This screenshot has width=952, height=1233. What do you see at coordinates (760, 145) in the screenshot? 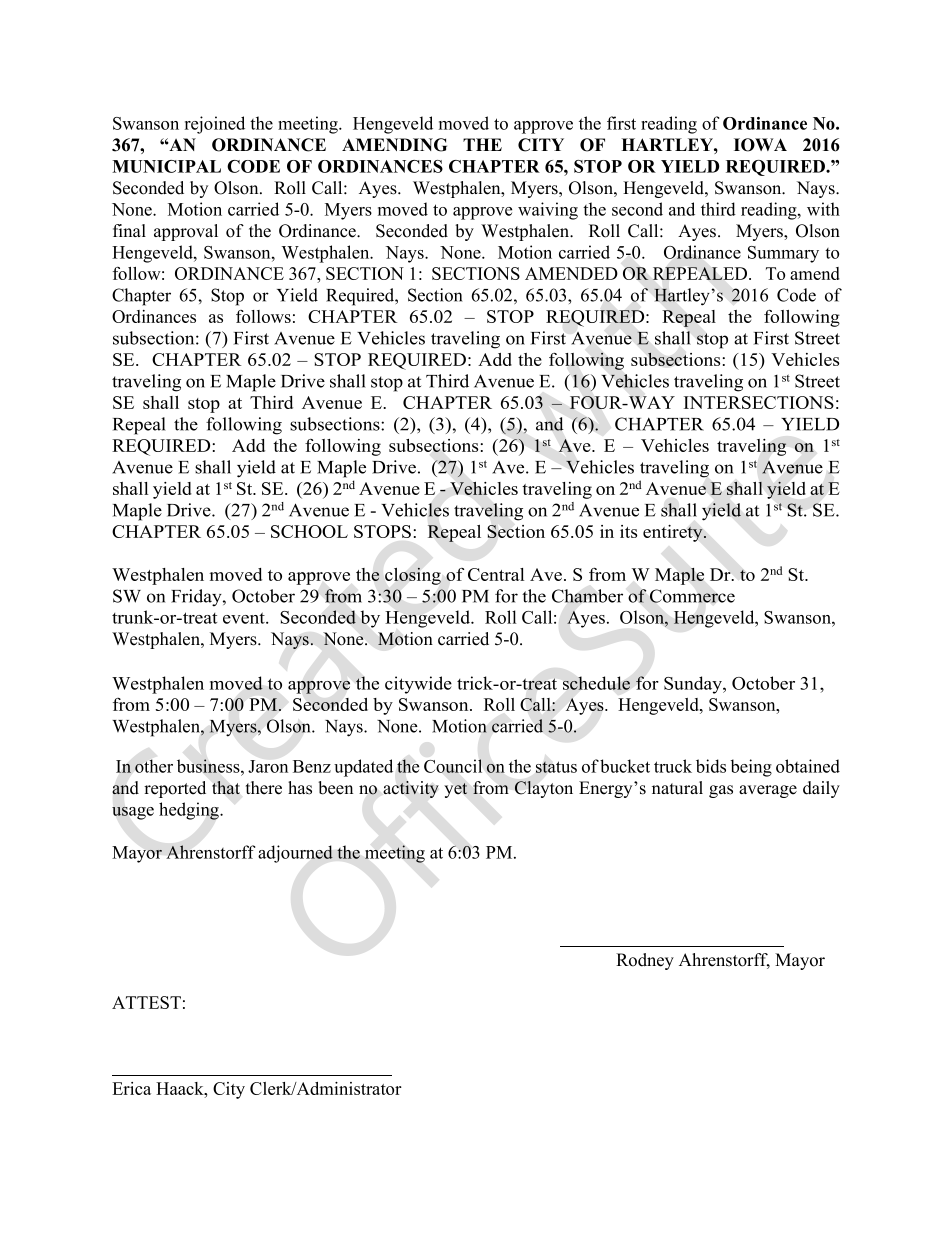
I see `IOWA` at bounding box center [760, 145].
